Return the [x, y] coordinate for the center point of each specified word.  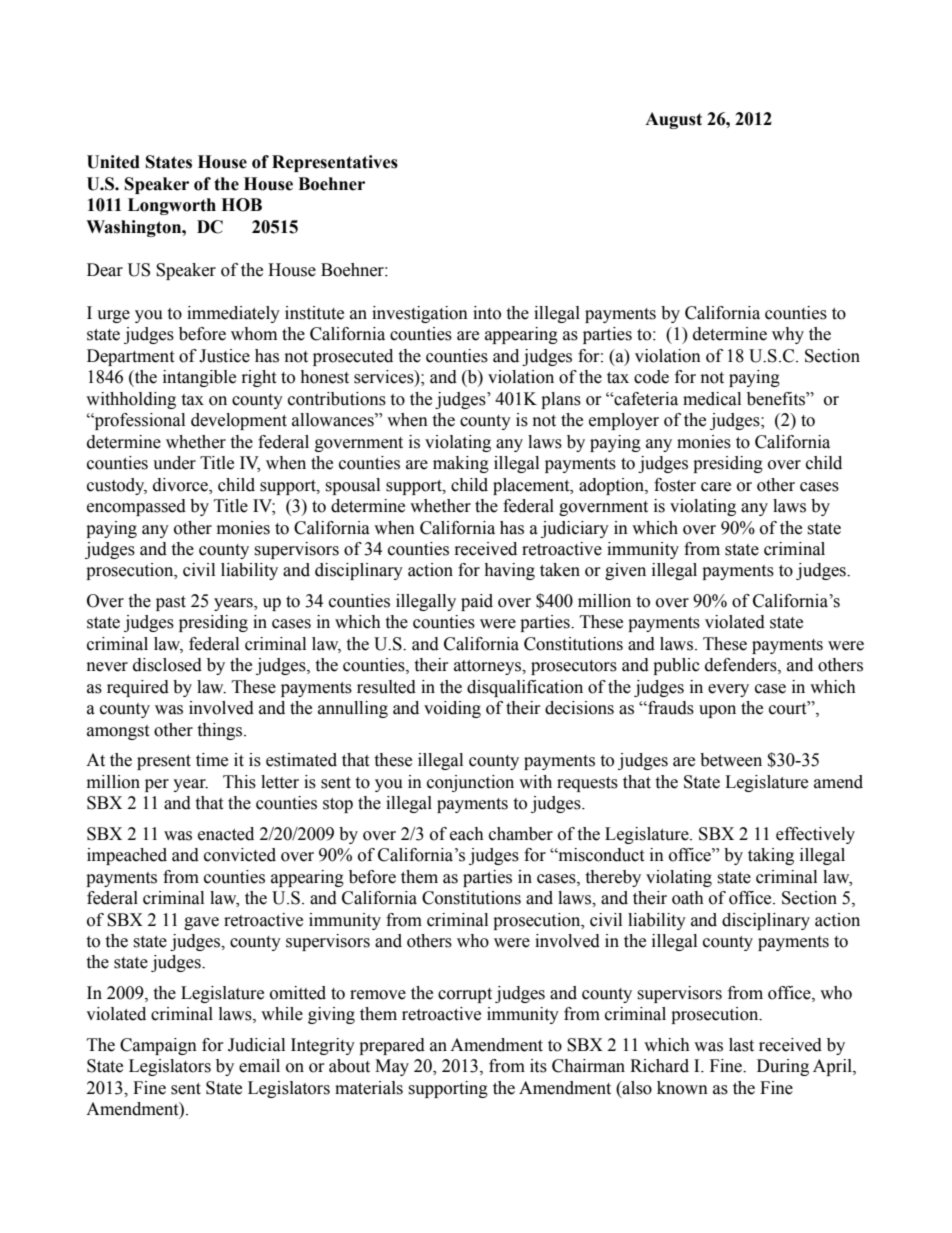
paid [477, 602]
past [171, 603]
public [676, 666]
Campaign [158, 1046]
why [788, 335]
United [113, 162]
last [741, 1045]
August [673, 120]
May [392, 1067]
